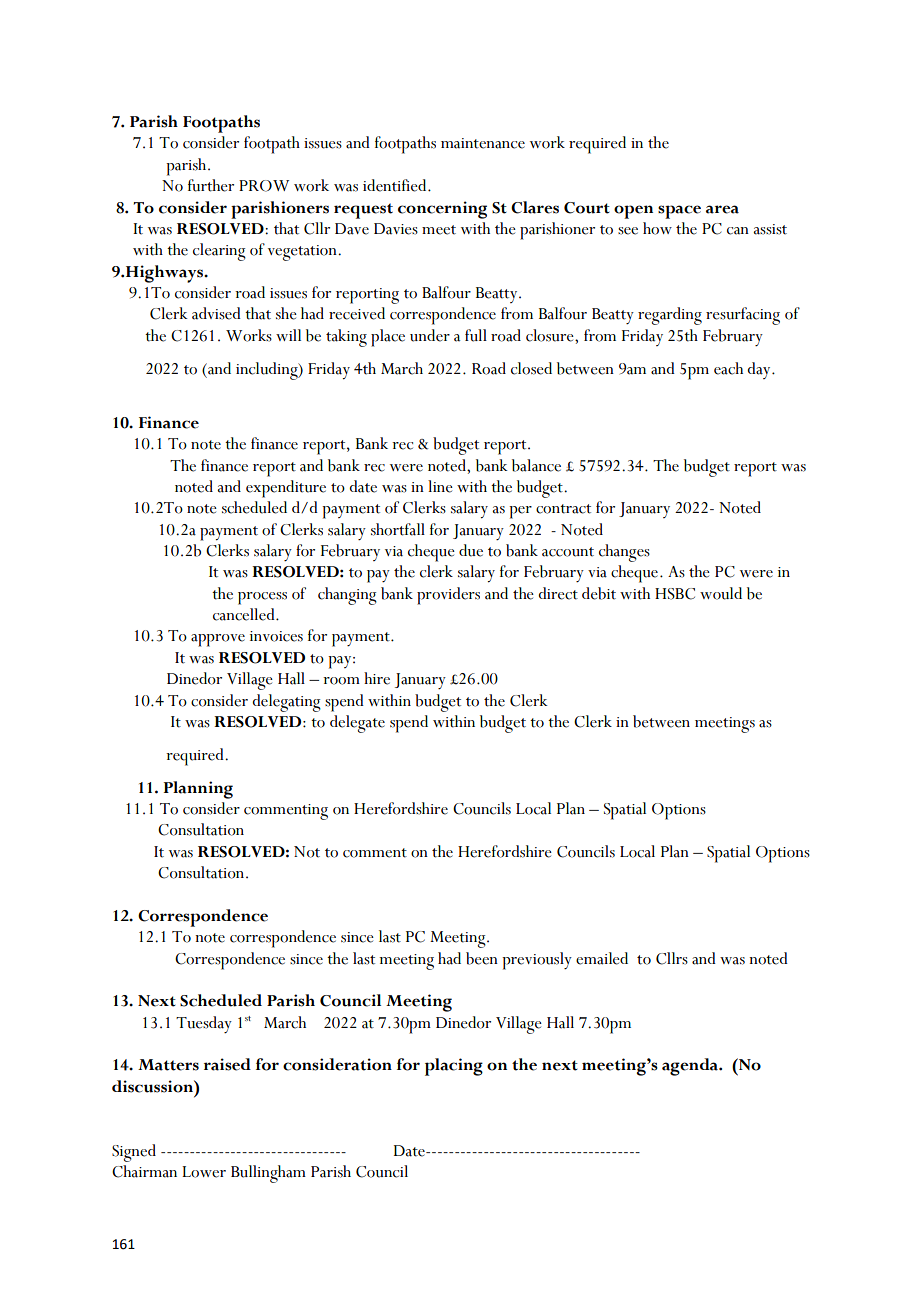 Image resolution: width=924 pixels, height=1308 pixels. Describe the element at coordinates (454, 1067) in the document. I see `placing` at that location.
